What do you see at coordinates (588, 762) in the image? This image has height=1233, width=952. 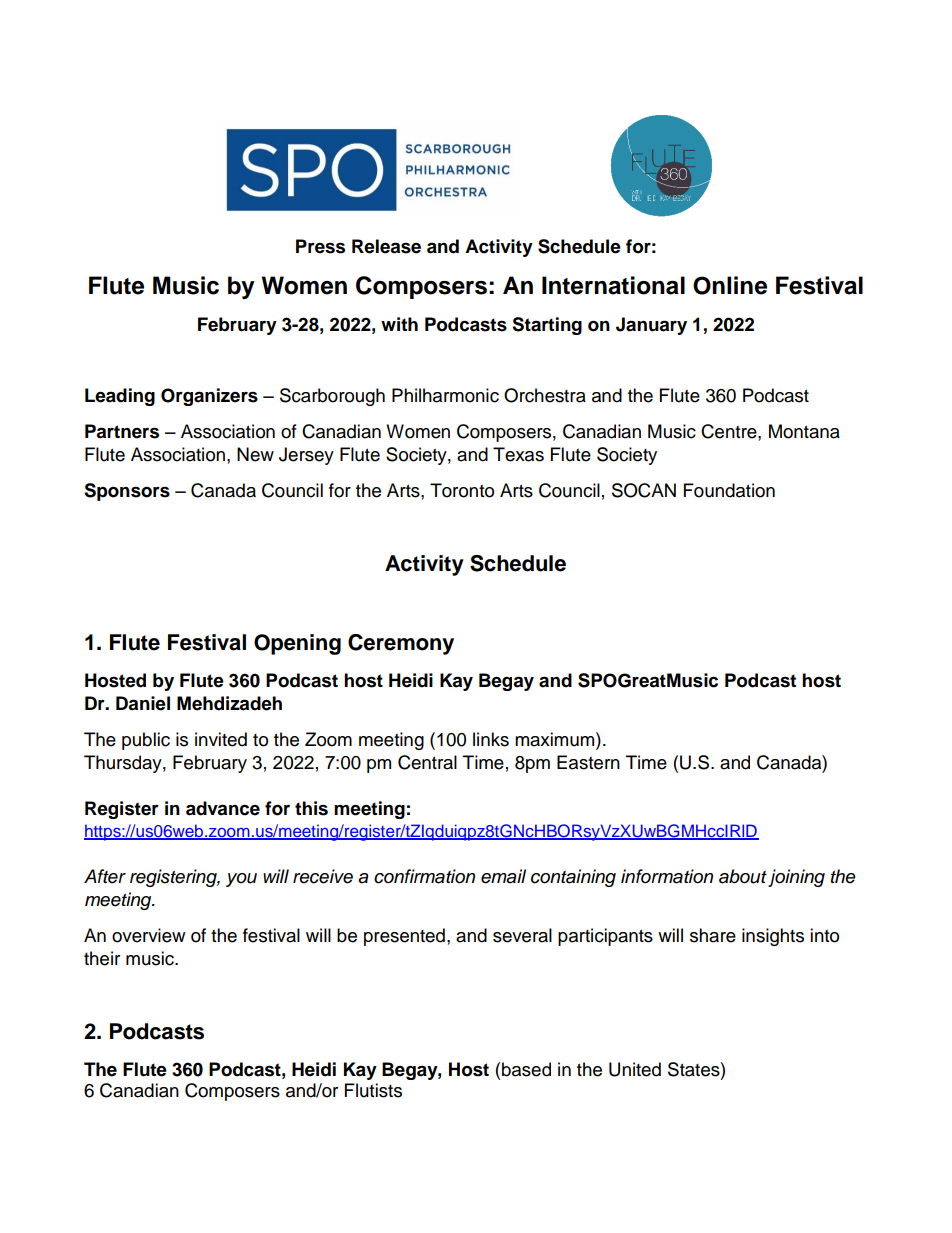 I see `Eastern` at bounding box center [588, 762].
